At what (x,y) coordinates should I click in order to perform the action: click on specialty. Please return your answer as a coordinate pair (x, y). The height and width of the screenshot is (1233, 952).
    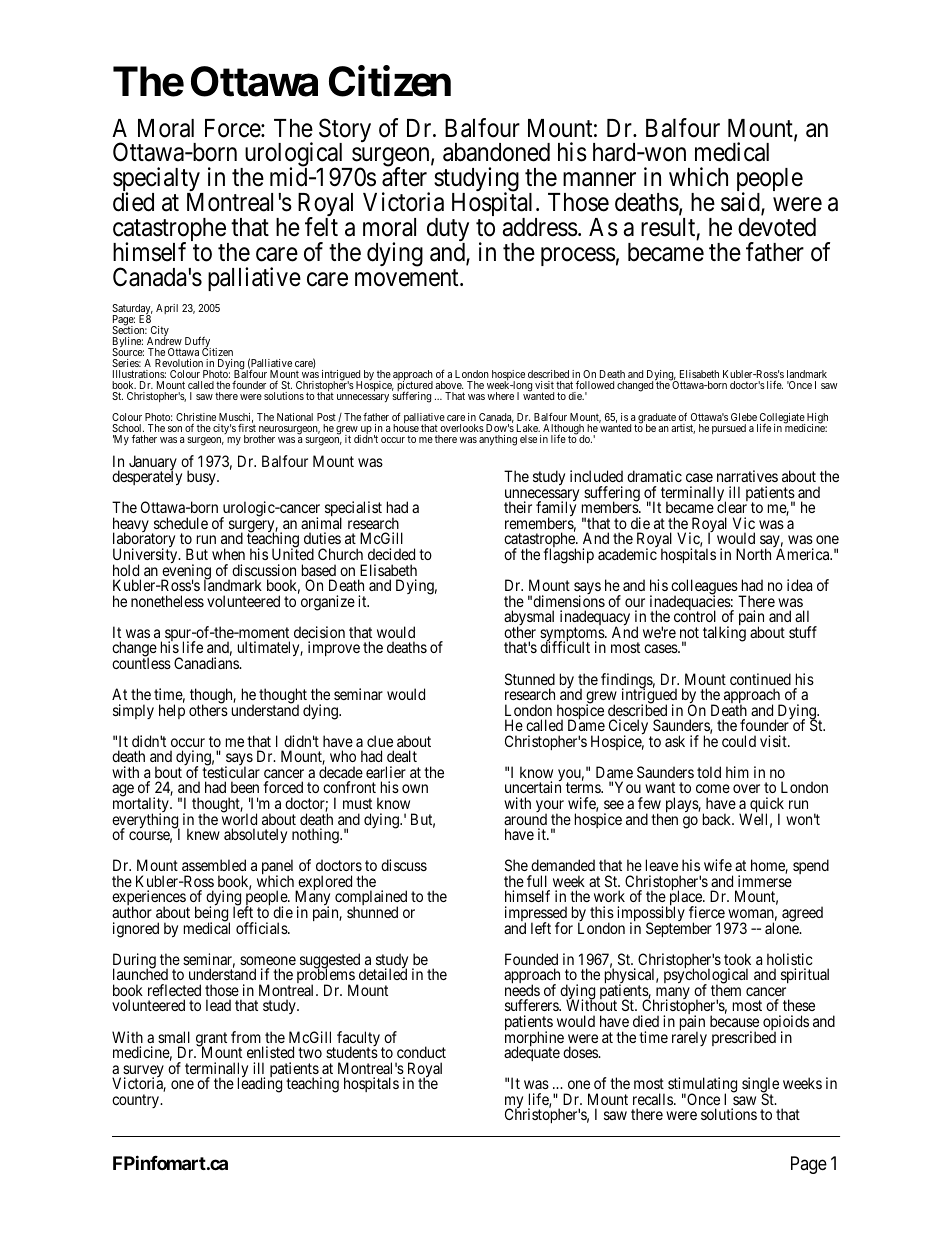
    Looking at the image, I should click on (157, 181).
